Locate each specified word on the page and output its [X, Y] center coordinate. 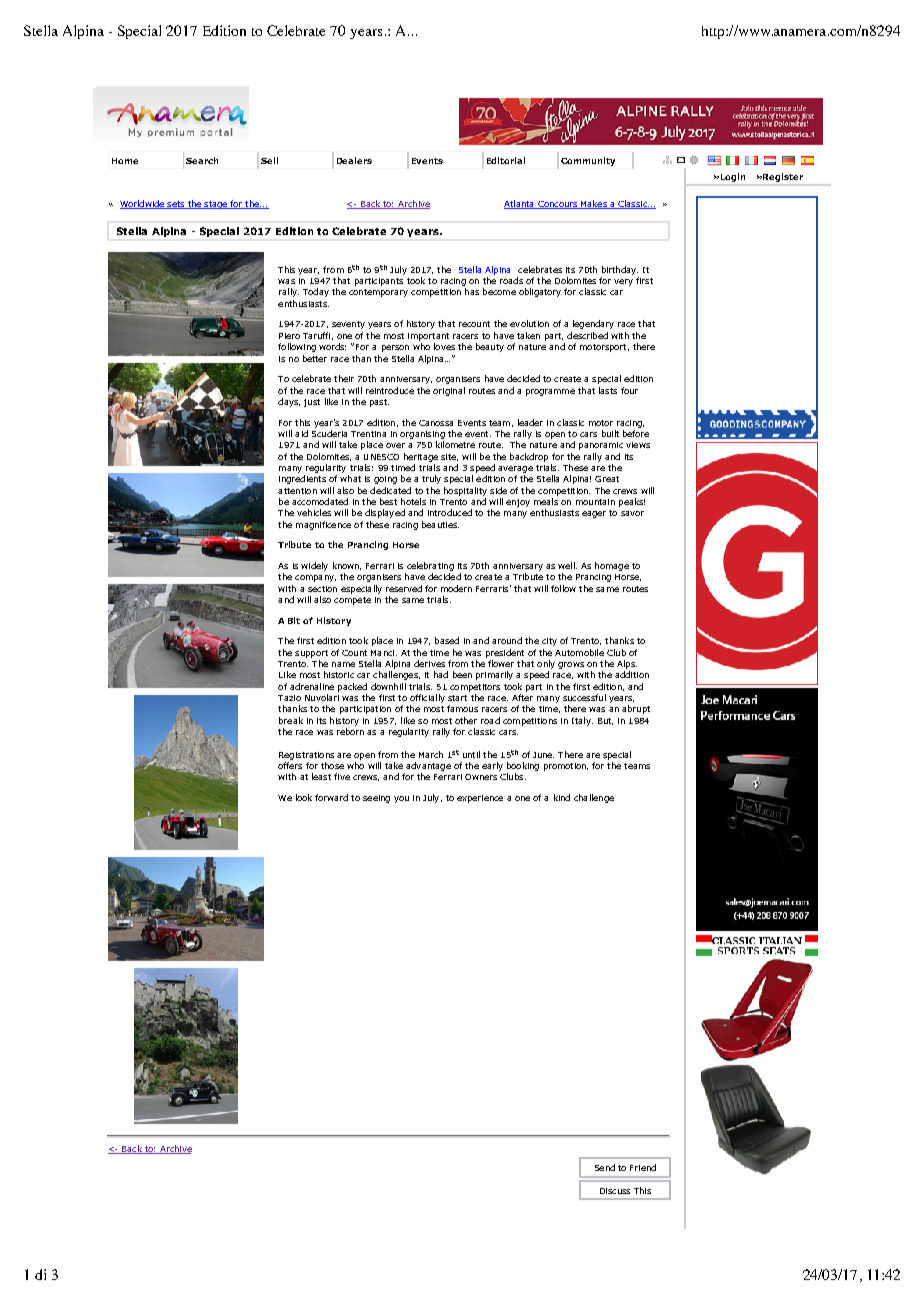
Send [605, 1167]
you [401, 799]
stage [216, 205]
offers [290, 765]
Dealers [354, 160]
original [449, 391]
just [312, 403]
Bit [294, 620]
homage [612, 566]
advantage [428, 766]
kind [562, 797]
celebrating [430, 566]
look [304, 797]
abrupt [636, 709]
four [629, 390]
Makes [593, 204]
